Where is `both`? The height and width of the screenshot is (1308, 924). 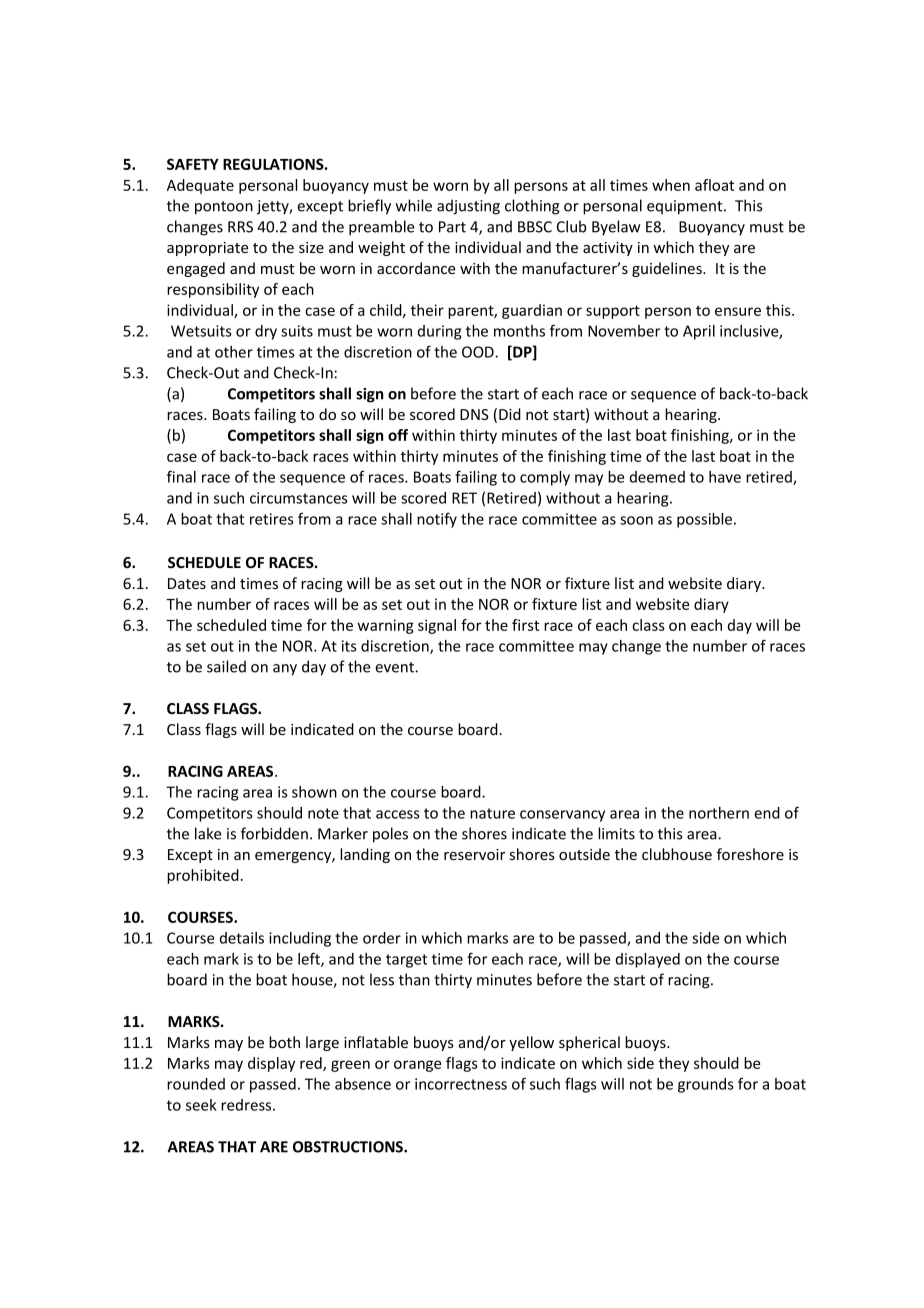 both is located at coordinates (284, 1042).
